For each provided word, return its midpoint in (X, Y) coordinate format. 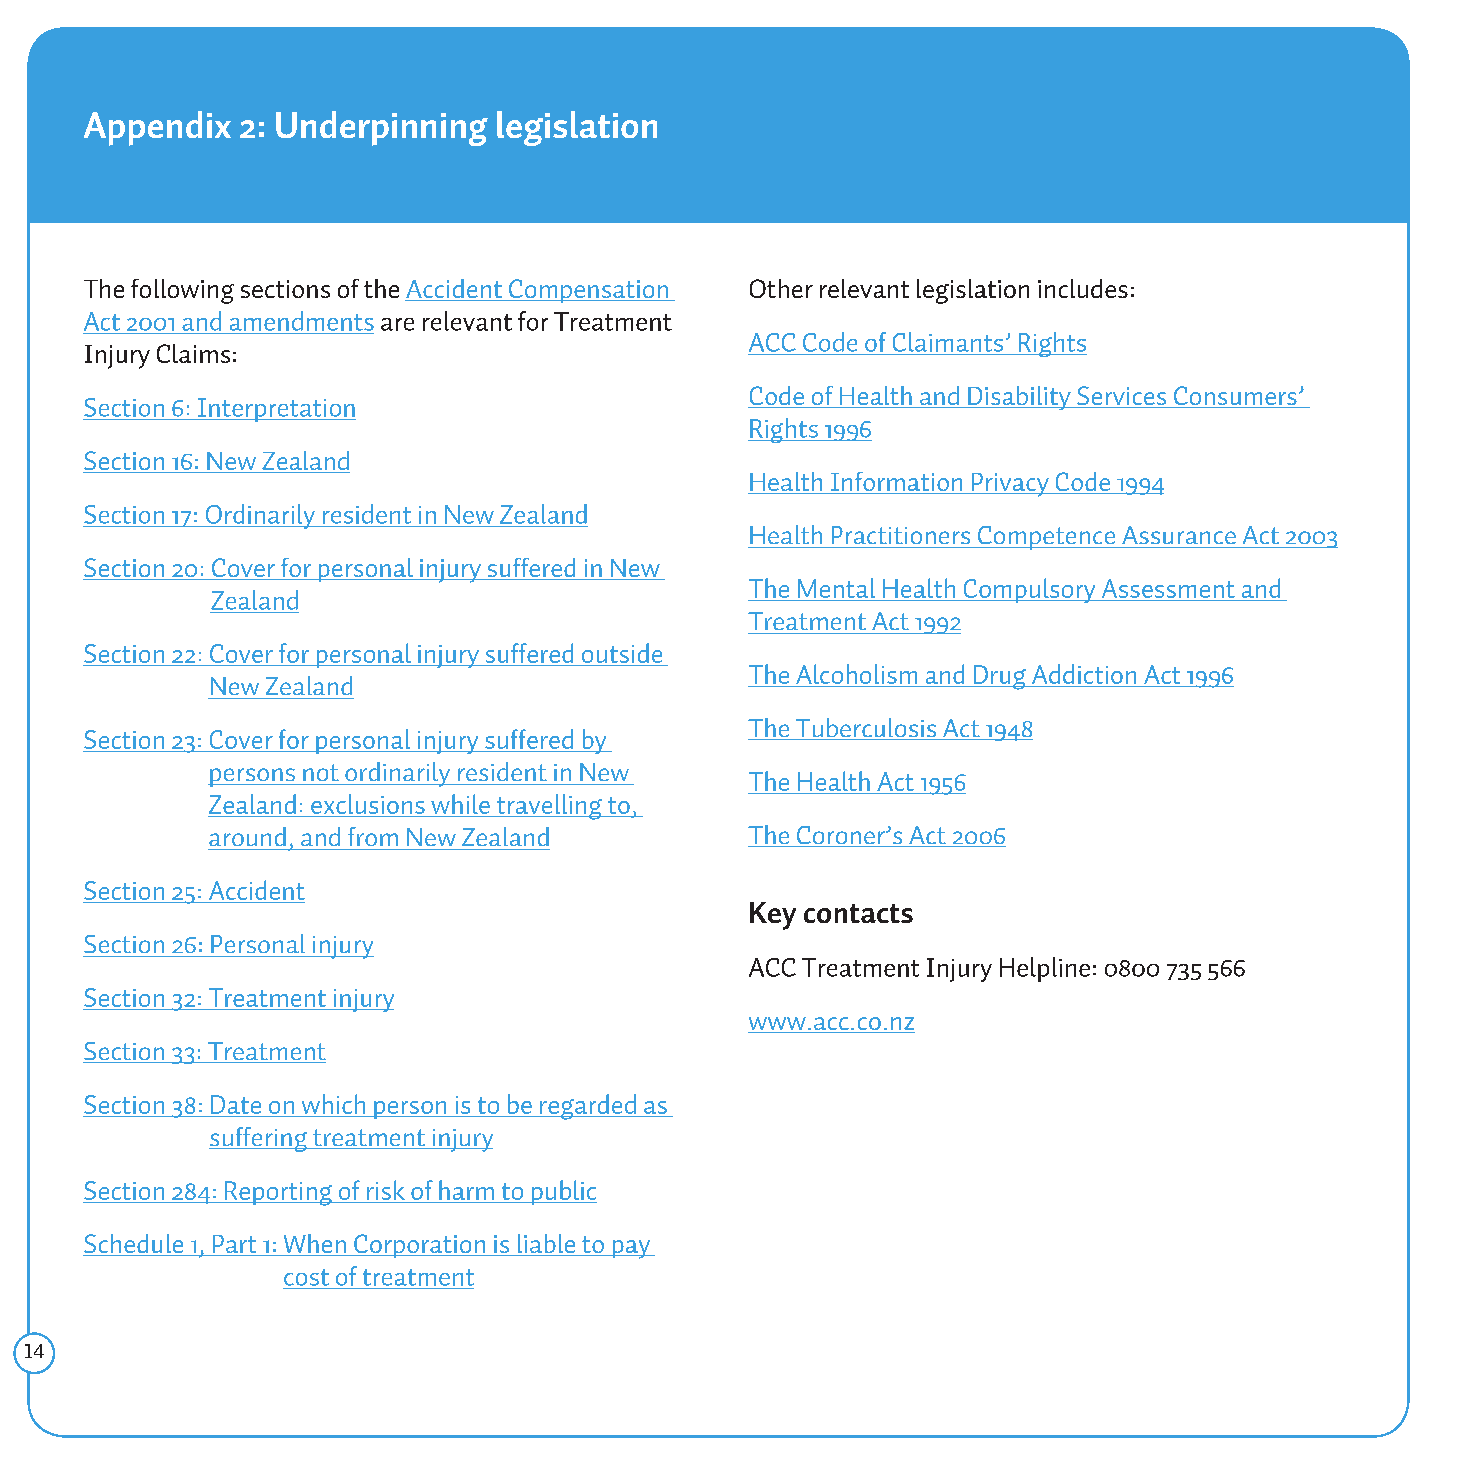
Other (781, 288)
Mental (836, 588)
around (247, 836)
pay (631, 1249)
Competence (1046, 538)
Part (234, 1245)
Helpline (1045, 969)
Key (773, 916)
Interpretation (276, 410)
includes (1083, 288)
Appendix (157, 128)
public (563, 1192)
